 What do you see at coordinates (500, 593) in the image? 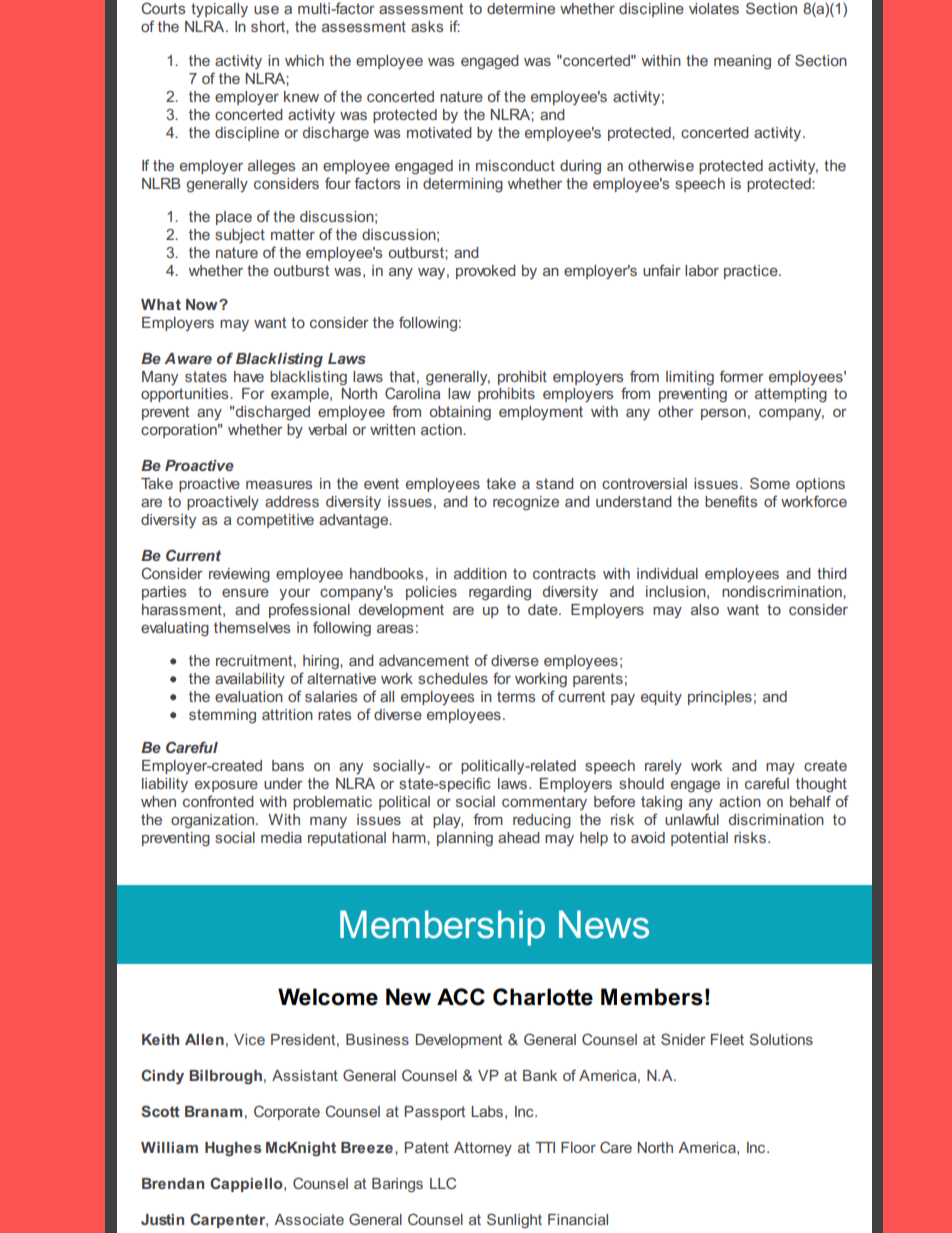
I see `regarding` at bounding box center [500, 593].
